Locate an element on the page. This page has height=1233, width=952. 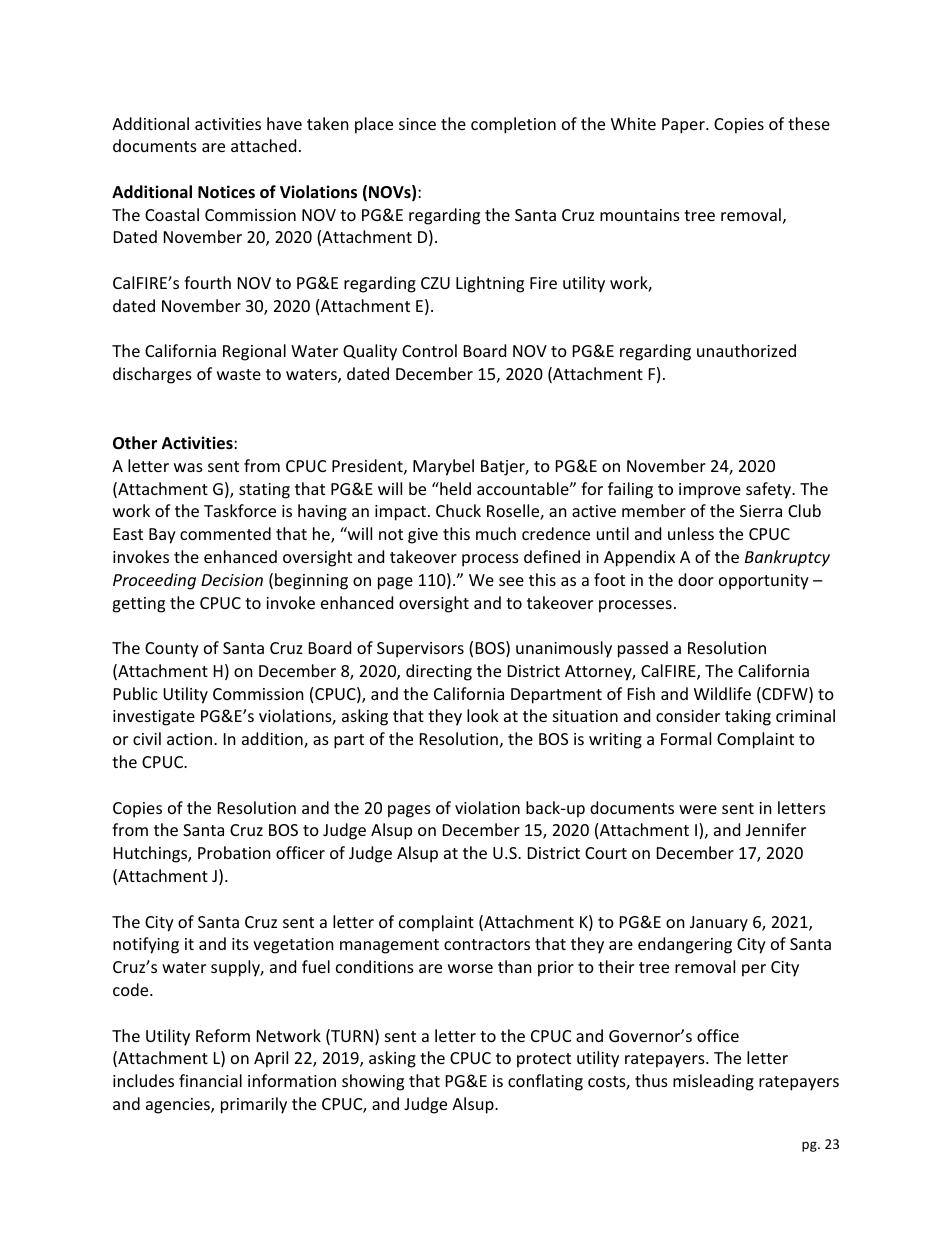
financial is located at coordinates (210, 1080).
